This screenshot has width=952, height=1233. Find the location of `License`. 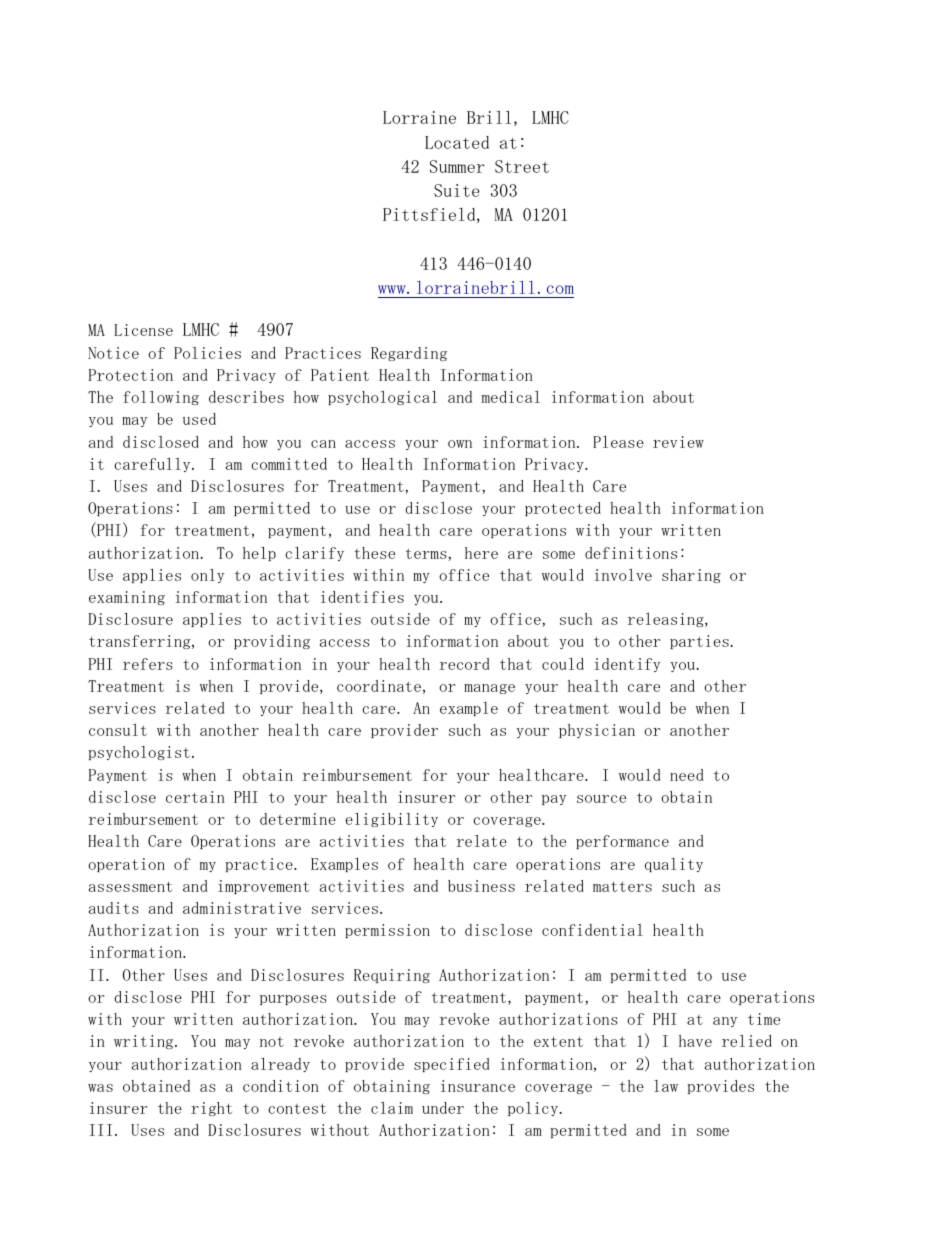

License is located at coordinates (143, 330).
